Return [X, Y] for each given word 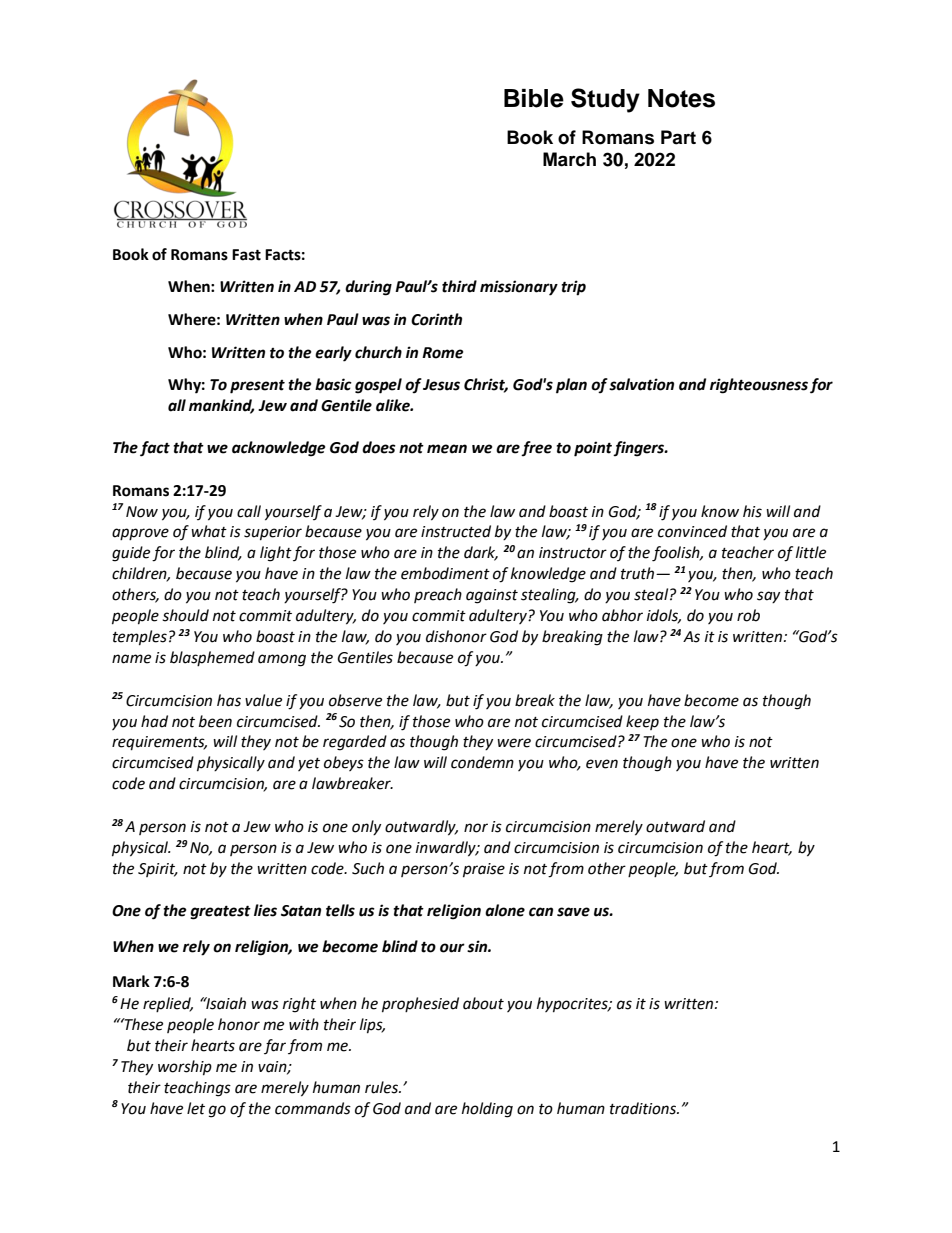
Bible [534, 98]
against [492, 596]
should [185, 615]
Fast [246, 255]
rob [748, 615]
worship [185, 1068]
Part [678, 137]
